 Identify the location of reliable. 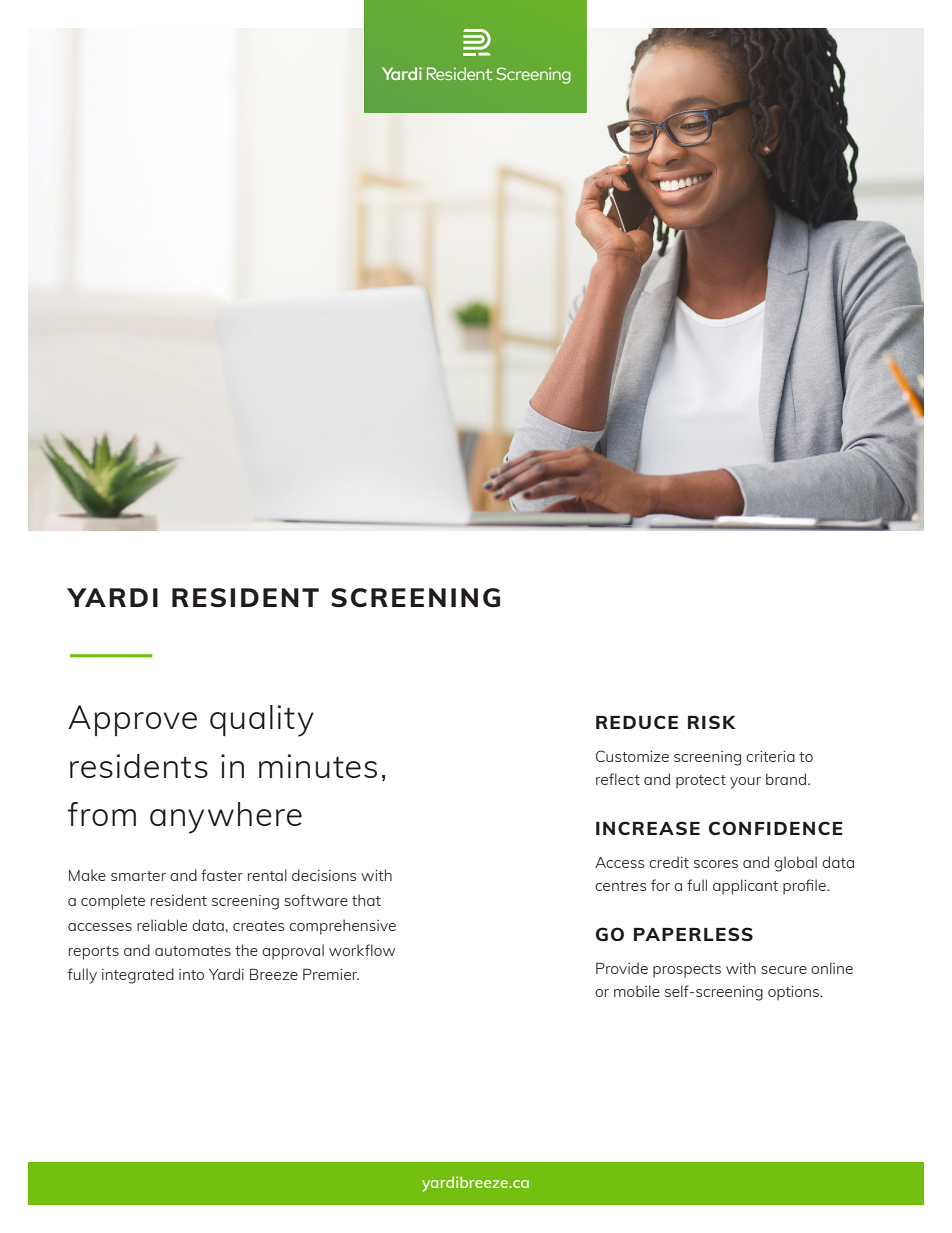
(162, 925).
